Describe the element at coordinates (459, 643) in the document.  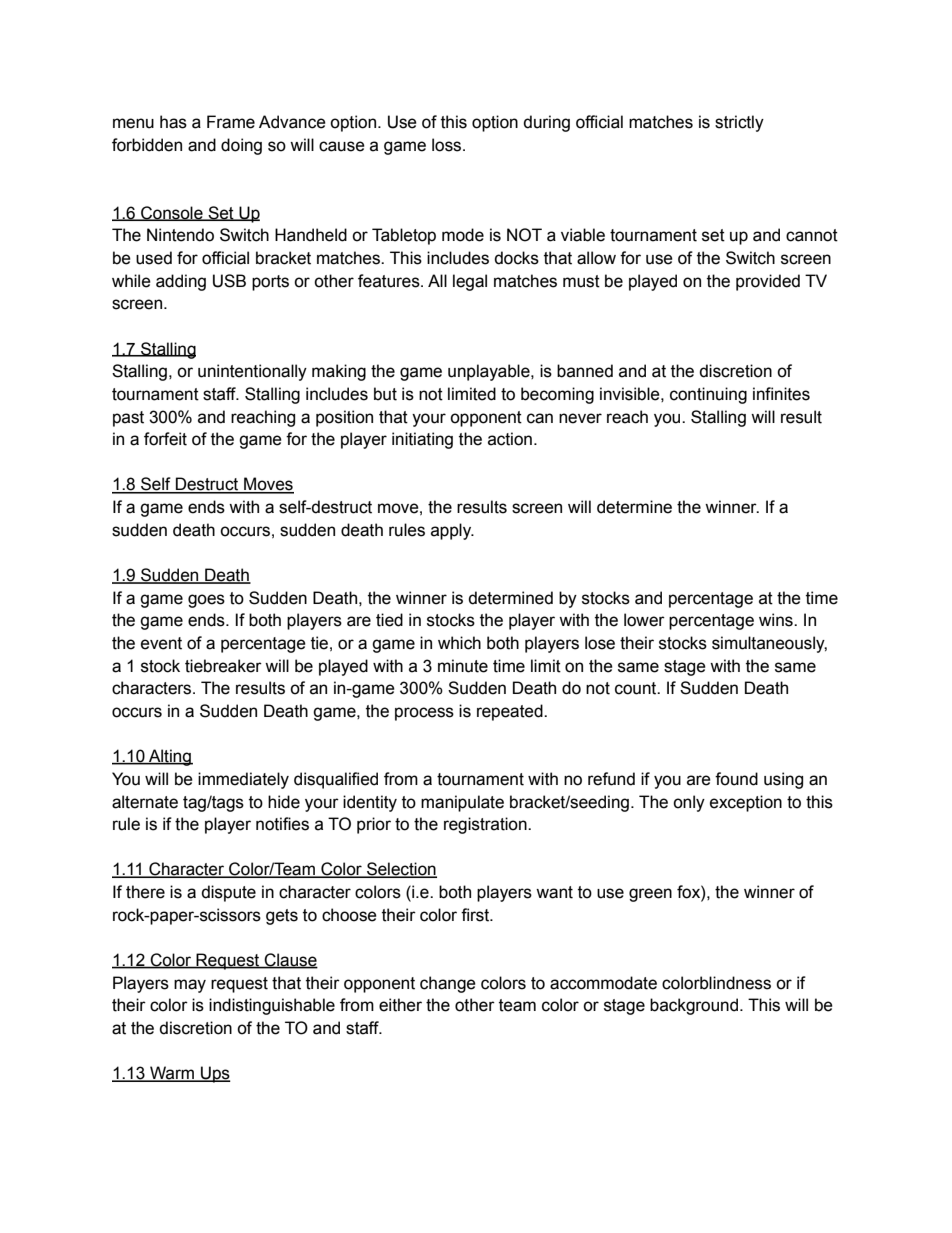
I see `which` at that location.
